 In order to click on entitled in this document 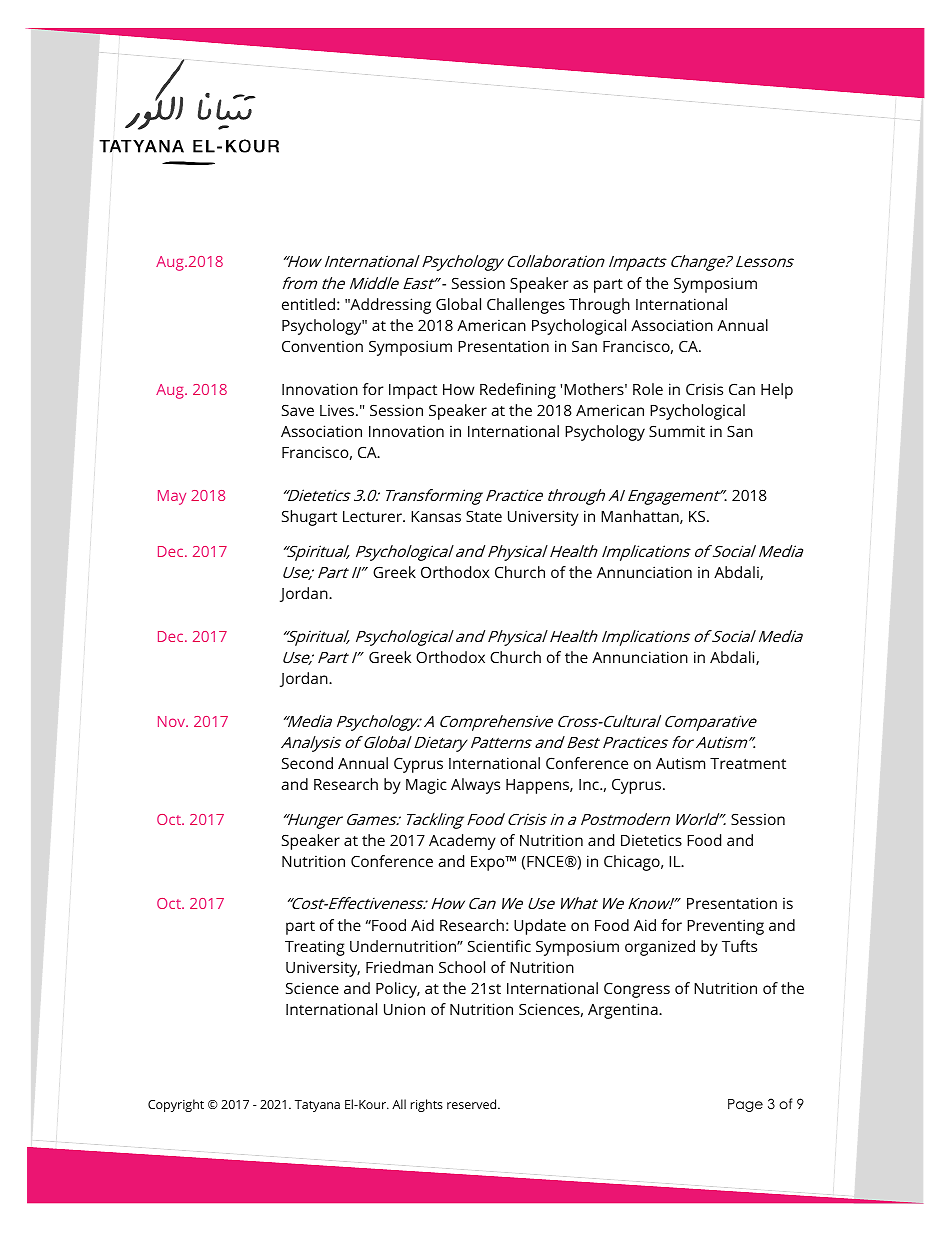, I will do `click(308, 304)`.
